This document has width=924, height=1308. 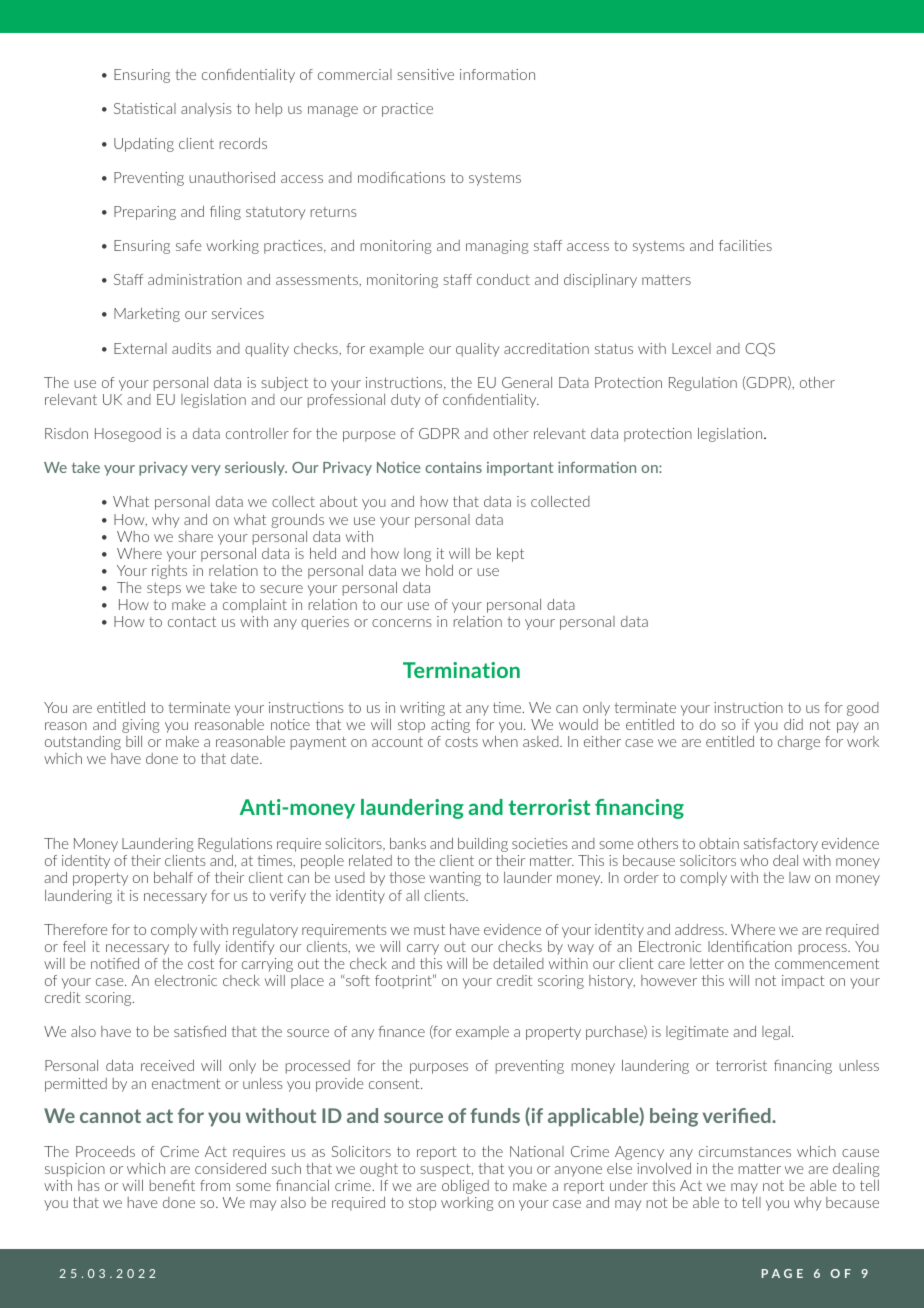 What do you see at coordinates (192, 622) in the document?
I see `contact` at bounding box center [192, 622].
